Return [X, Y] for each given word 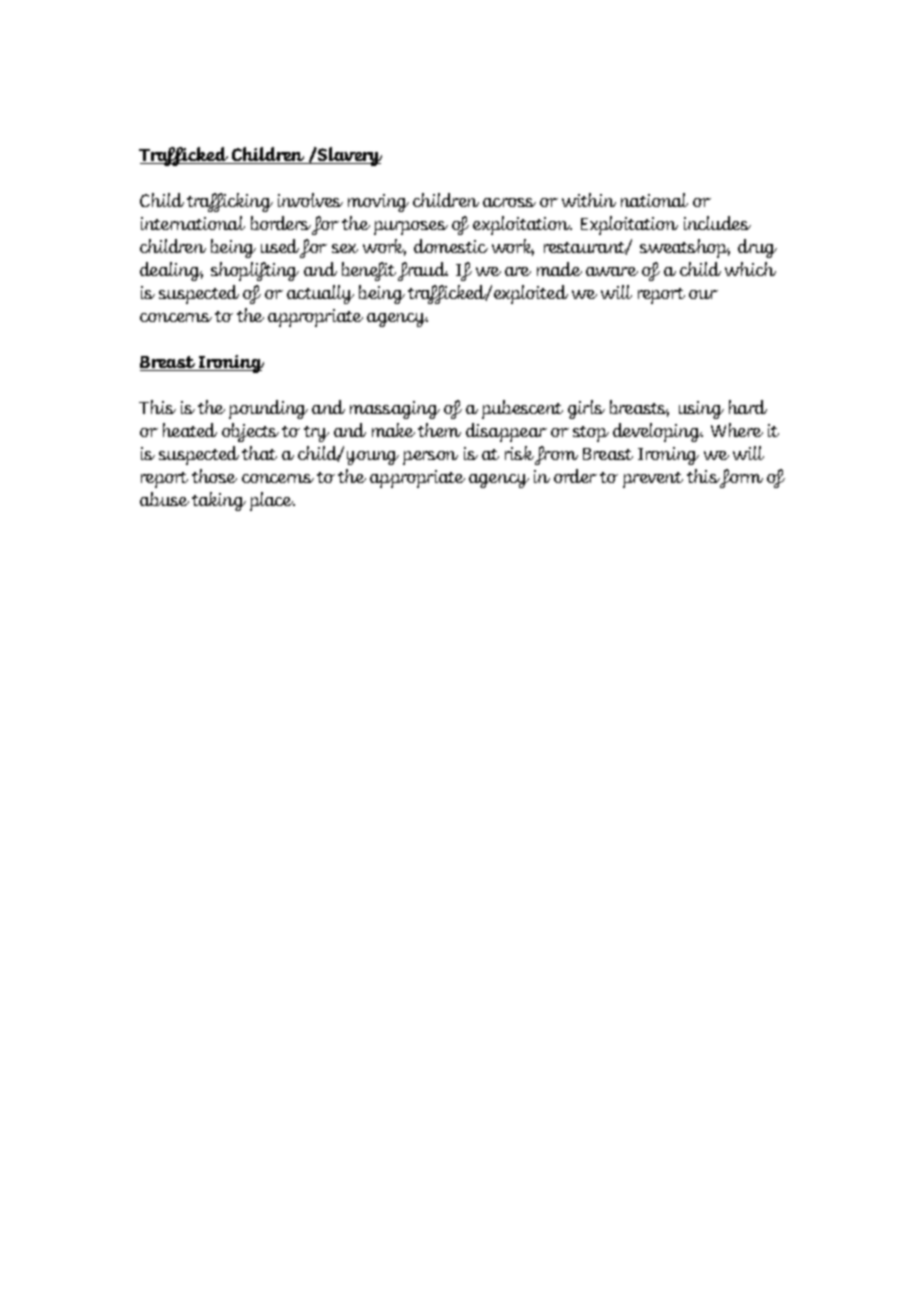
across [509, 202]
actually [320, 294]
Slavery [349, 156]
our [703, 294]
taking [219, 501]
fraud [423, 271]
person [430, 458]
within [589, 200]
